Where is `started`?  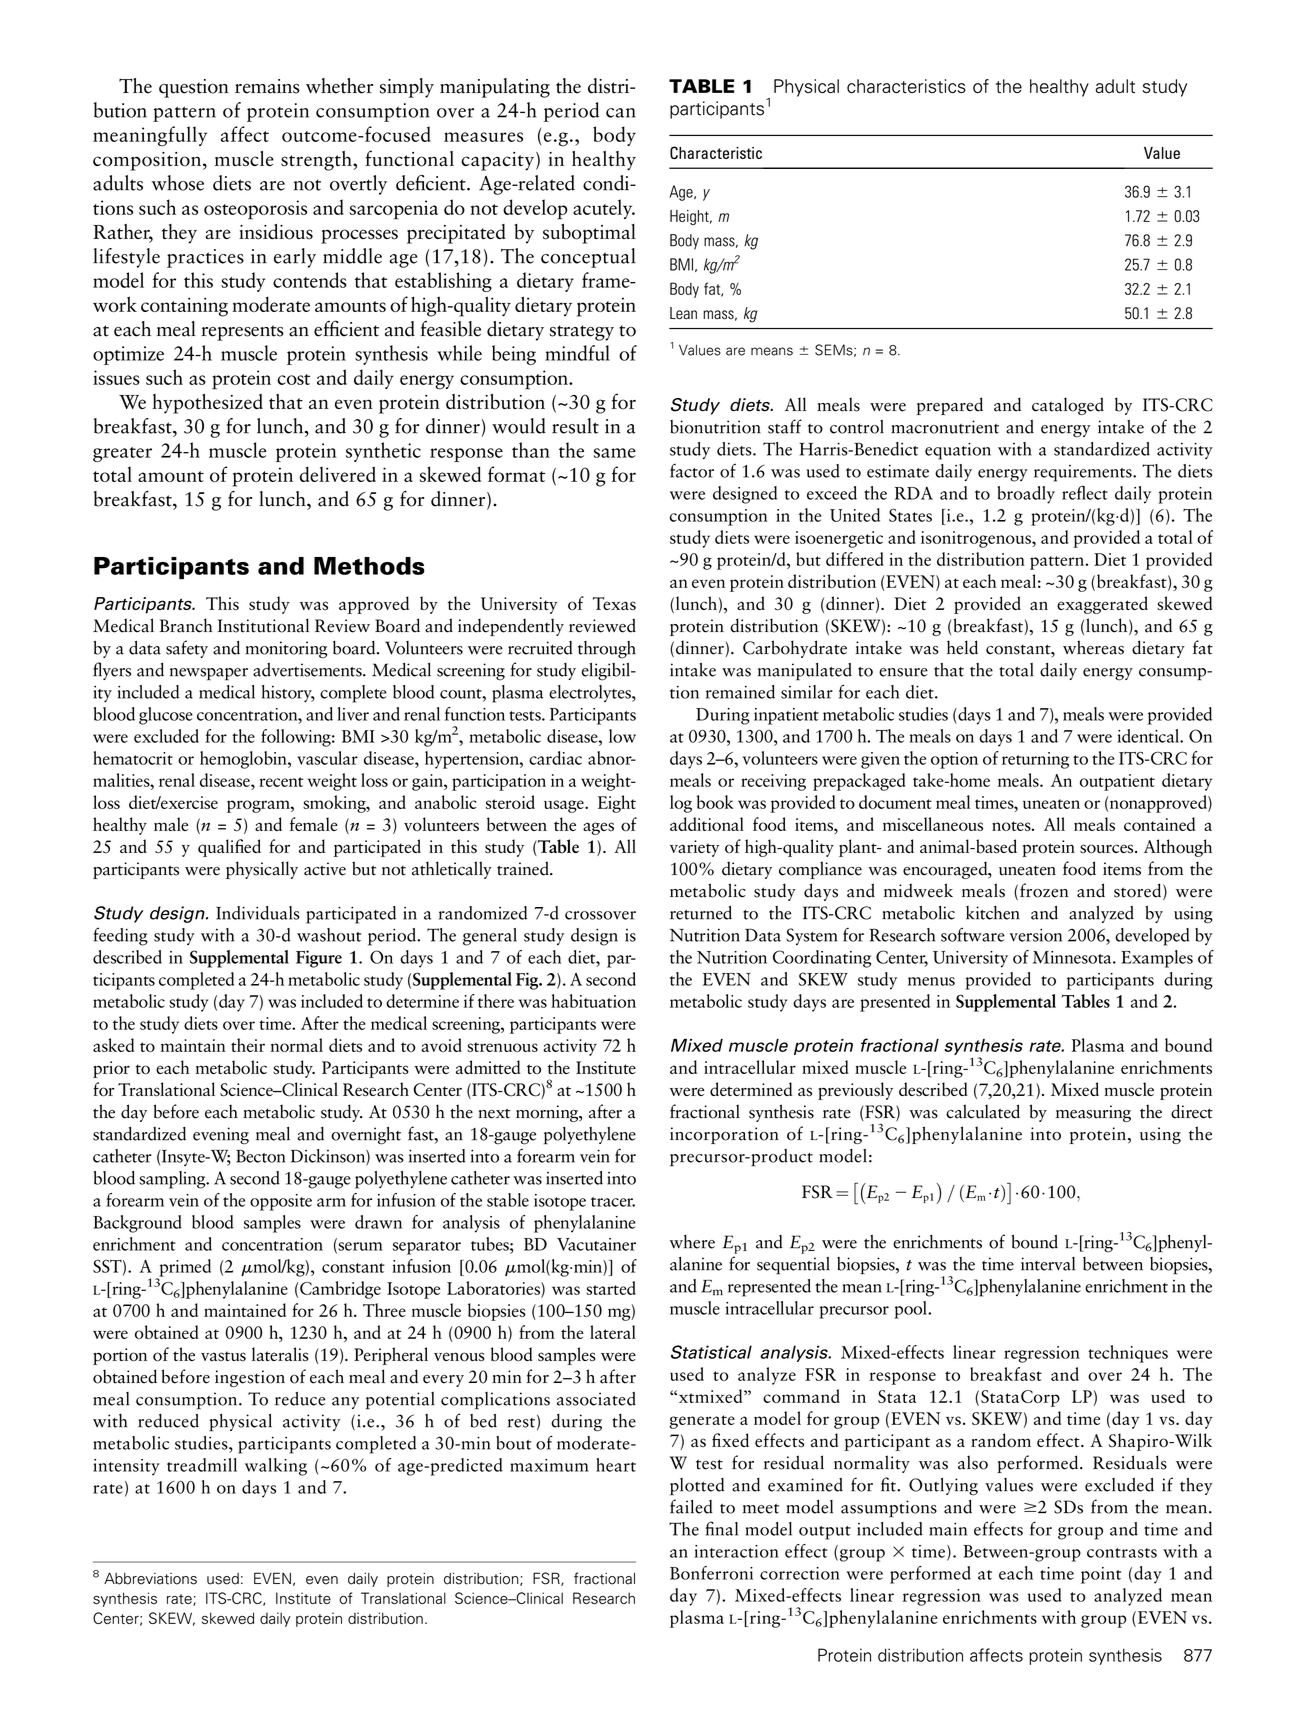
started is located at coordinates (611, 1288).
